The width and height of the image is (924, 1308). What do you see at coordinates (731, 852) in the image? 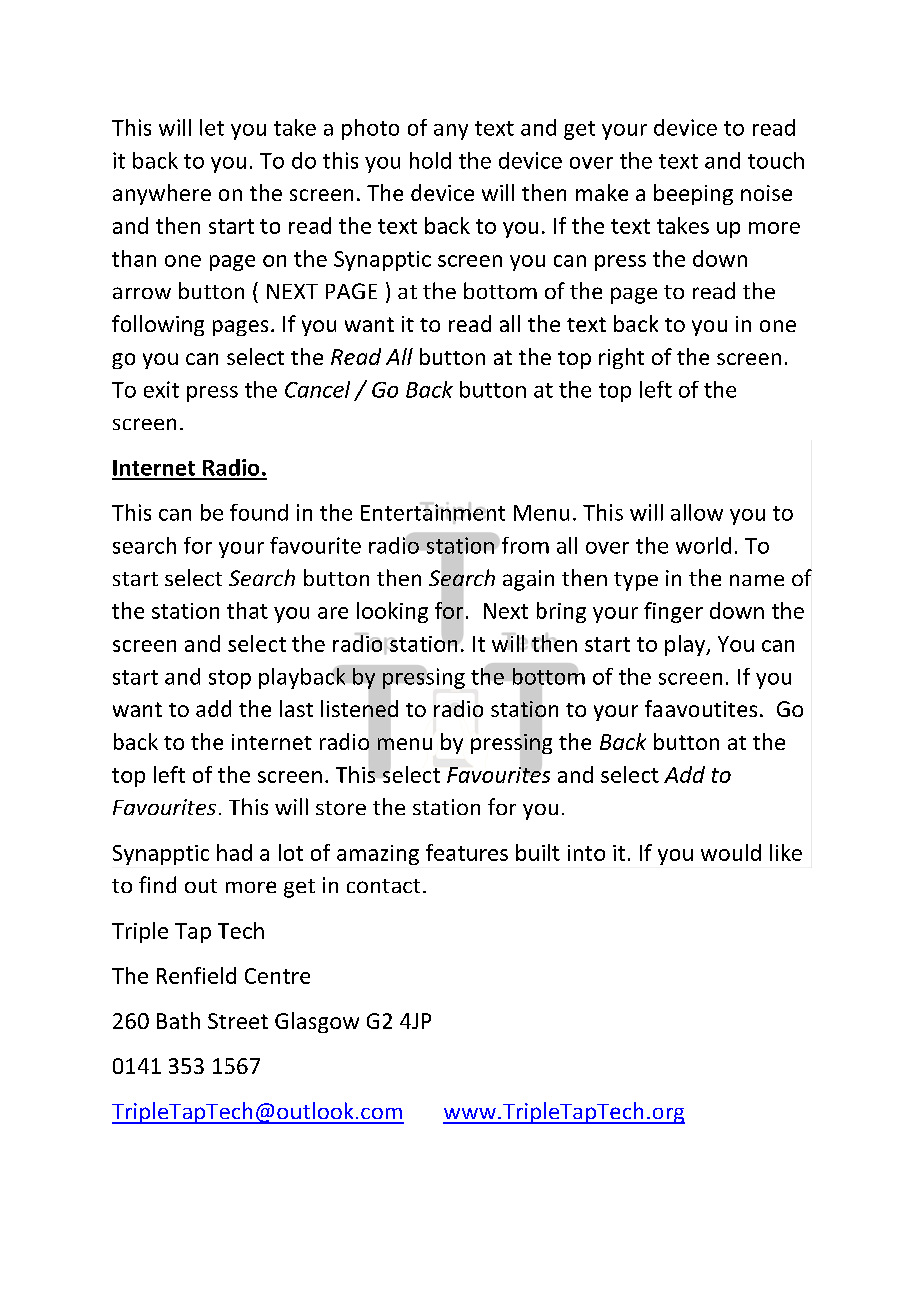
I see `would` at bounding box center [731, 852].
